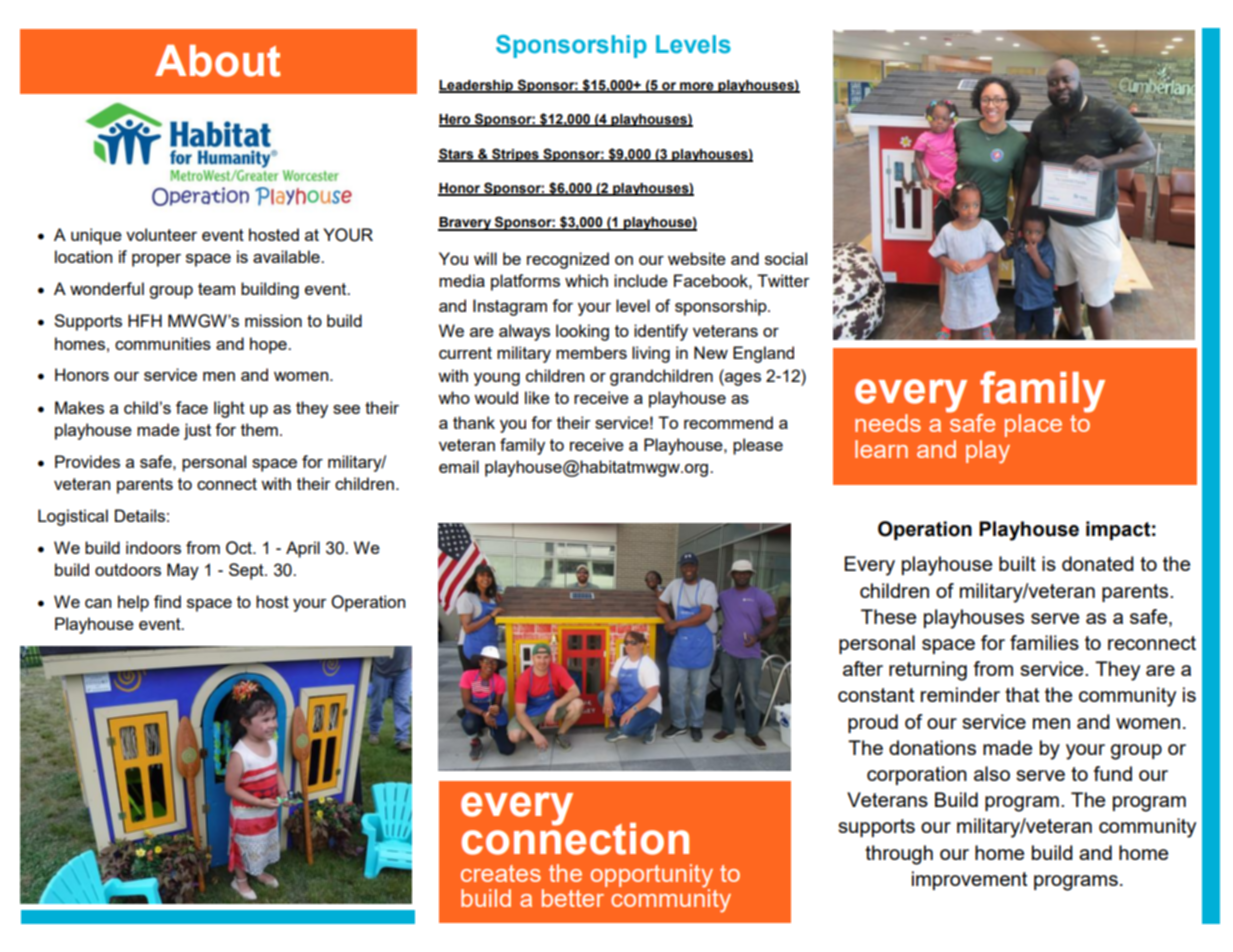 This screenshot has height=952, width=1233. I want to click on find, so click(167, 601).
